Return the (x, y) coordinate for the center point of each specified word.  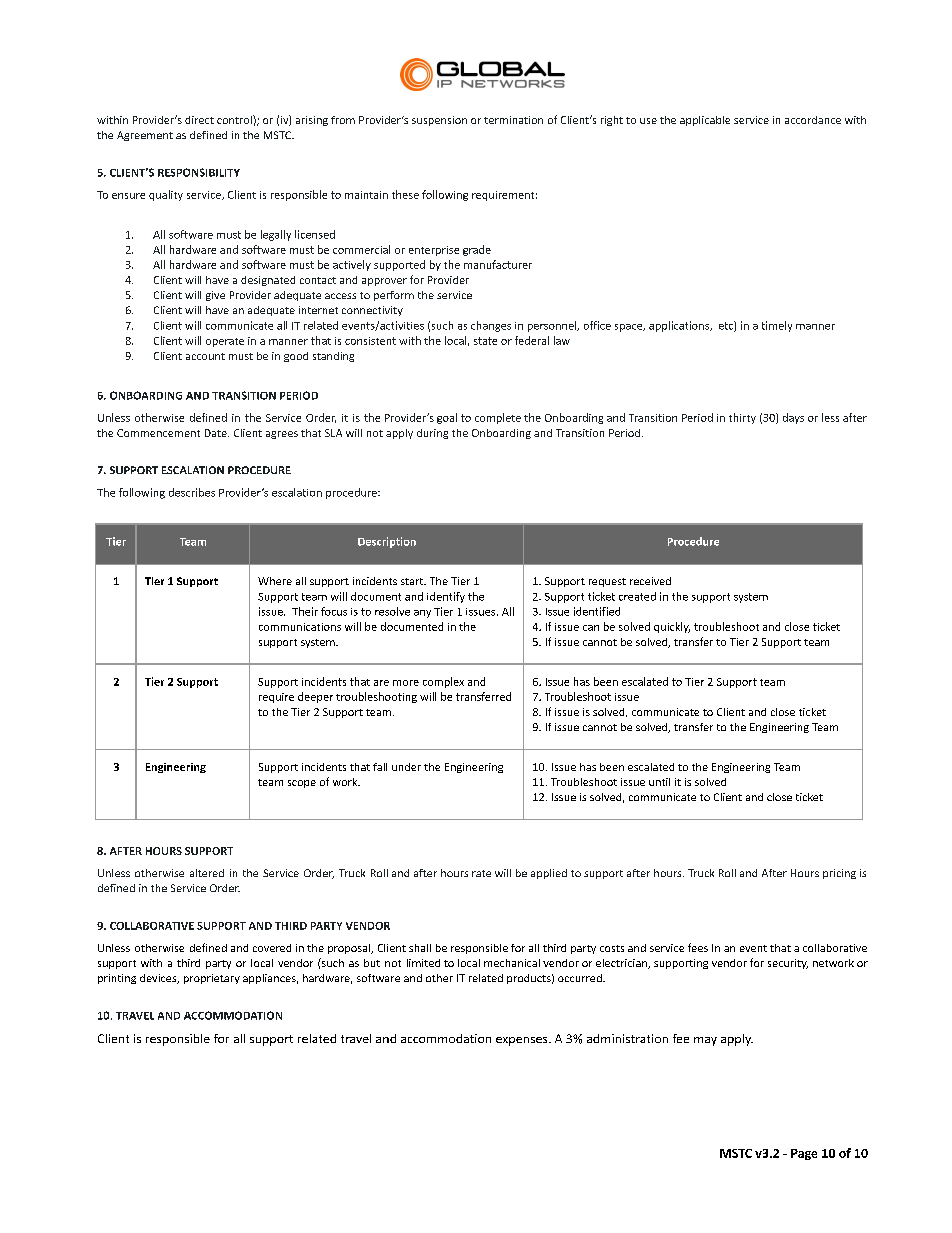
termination (513, 120)
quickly (672, 627)
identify (446, 597)
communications (300, 627)
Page (804, 1154)
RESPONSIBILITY (199, 172)
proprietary (212, 979)
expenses (523, 1041)
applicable (705, 121)
